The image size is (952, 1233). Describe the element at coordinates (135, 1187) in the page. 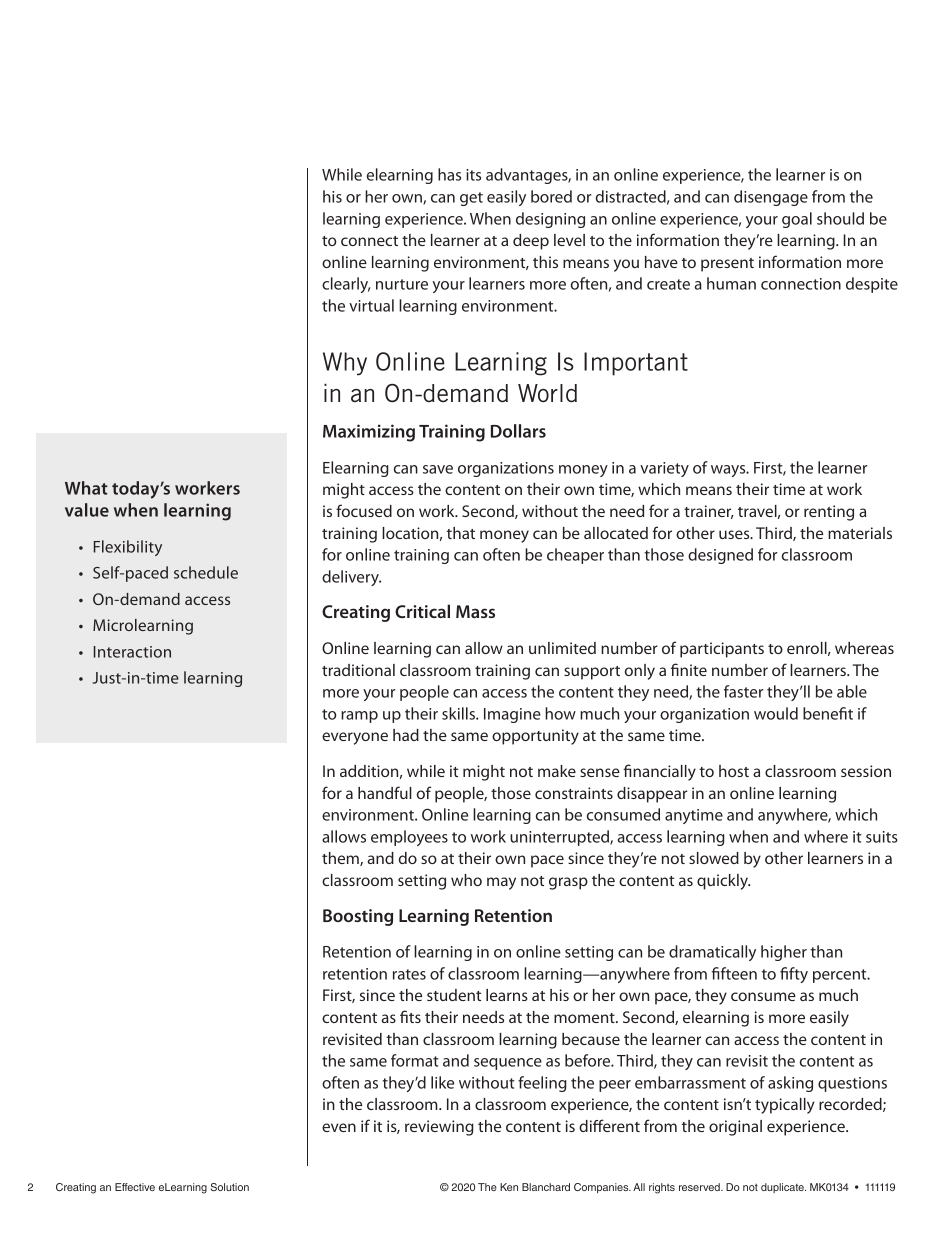

I see `Effective` at that location.
